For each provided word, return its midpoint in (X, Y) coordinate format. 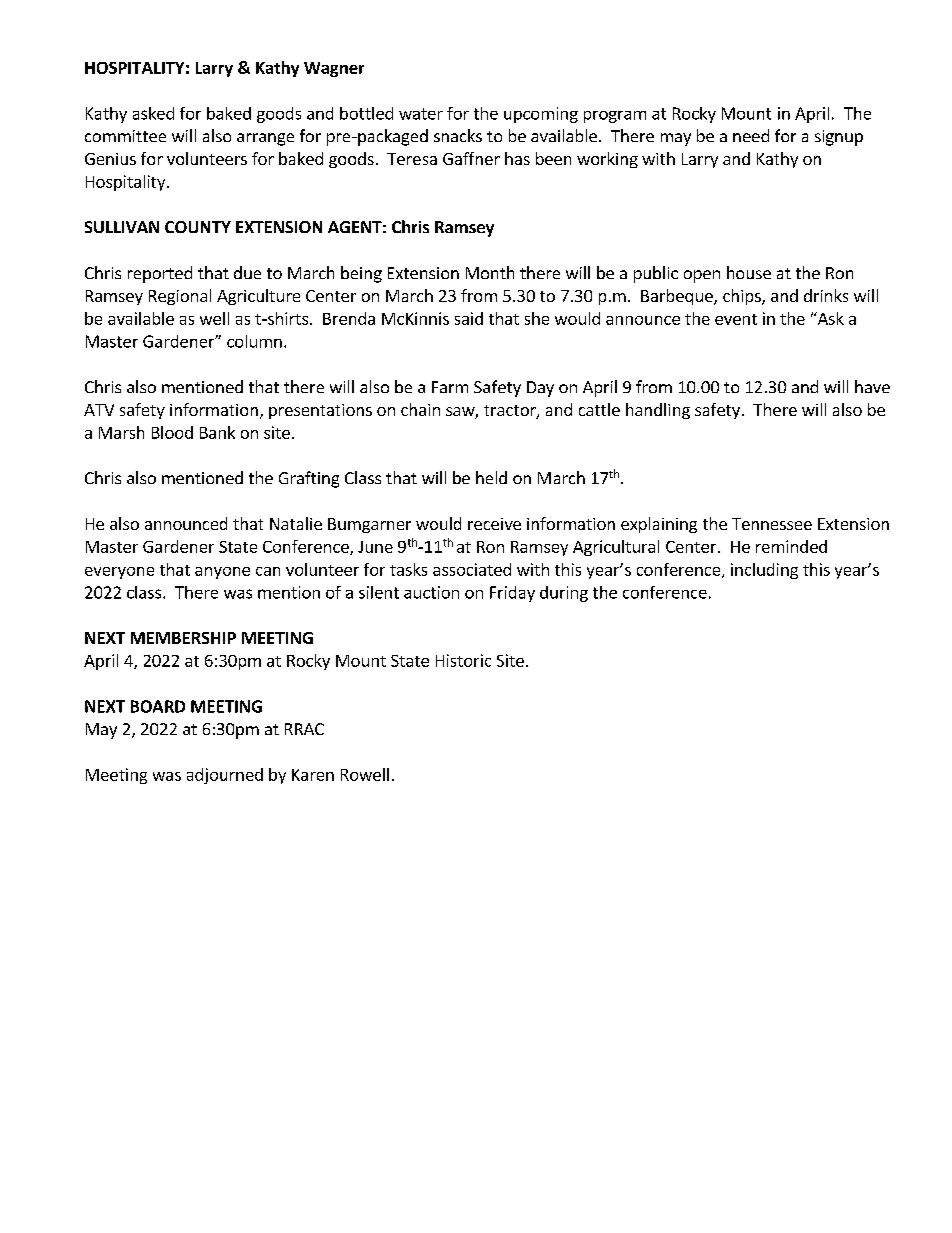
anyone (222, 573)
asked (153, 113)
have (872, 386)
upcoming (541, 115)
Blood (172, 432)
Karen (313, 775)
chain (420, 409)
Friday (512, 594)
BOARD (158, 706)
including (764, 571)
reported (160, 274)
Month (490, 272)
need (751, 135)
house (749, 272)
